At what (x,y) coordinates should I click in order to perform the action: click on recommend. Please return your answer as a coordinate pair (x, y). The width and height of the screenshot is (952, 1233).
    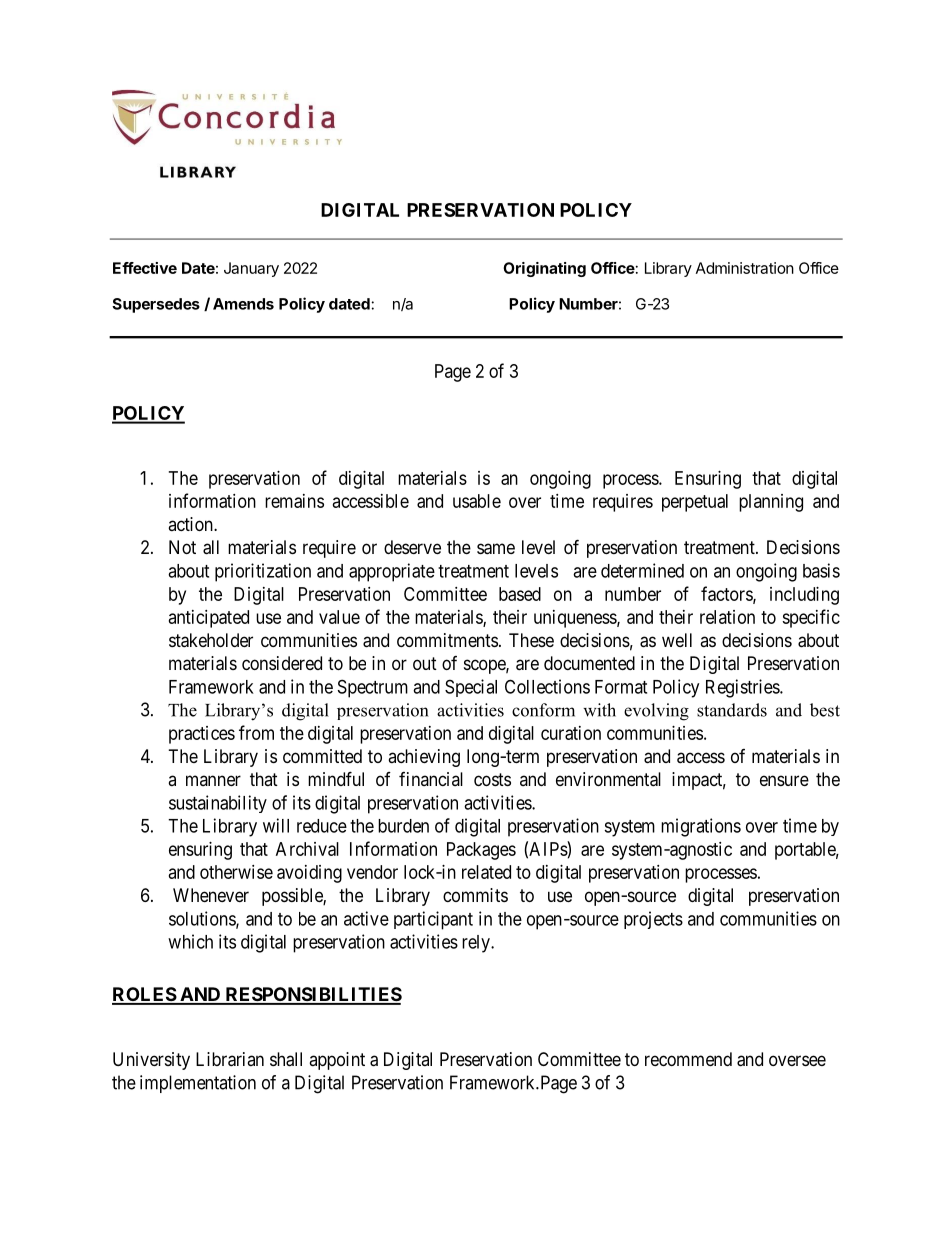
    Looking at the image, I should click on (688, 1059).
